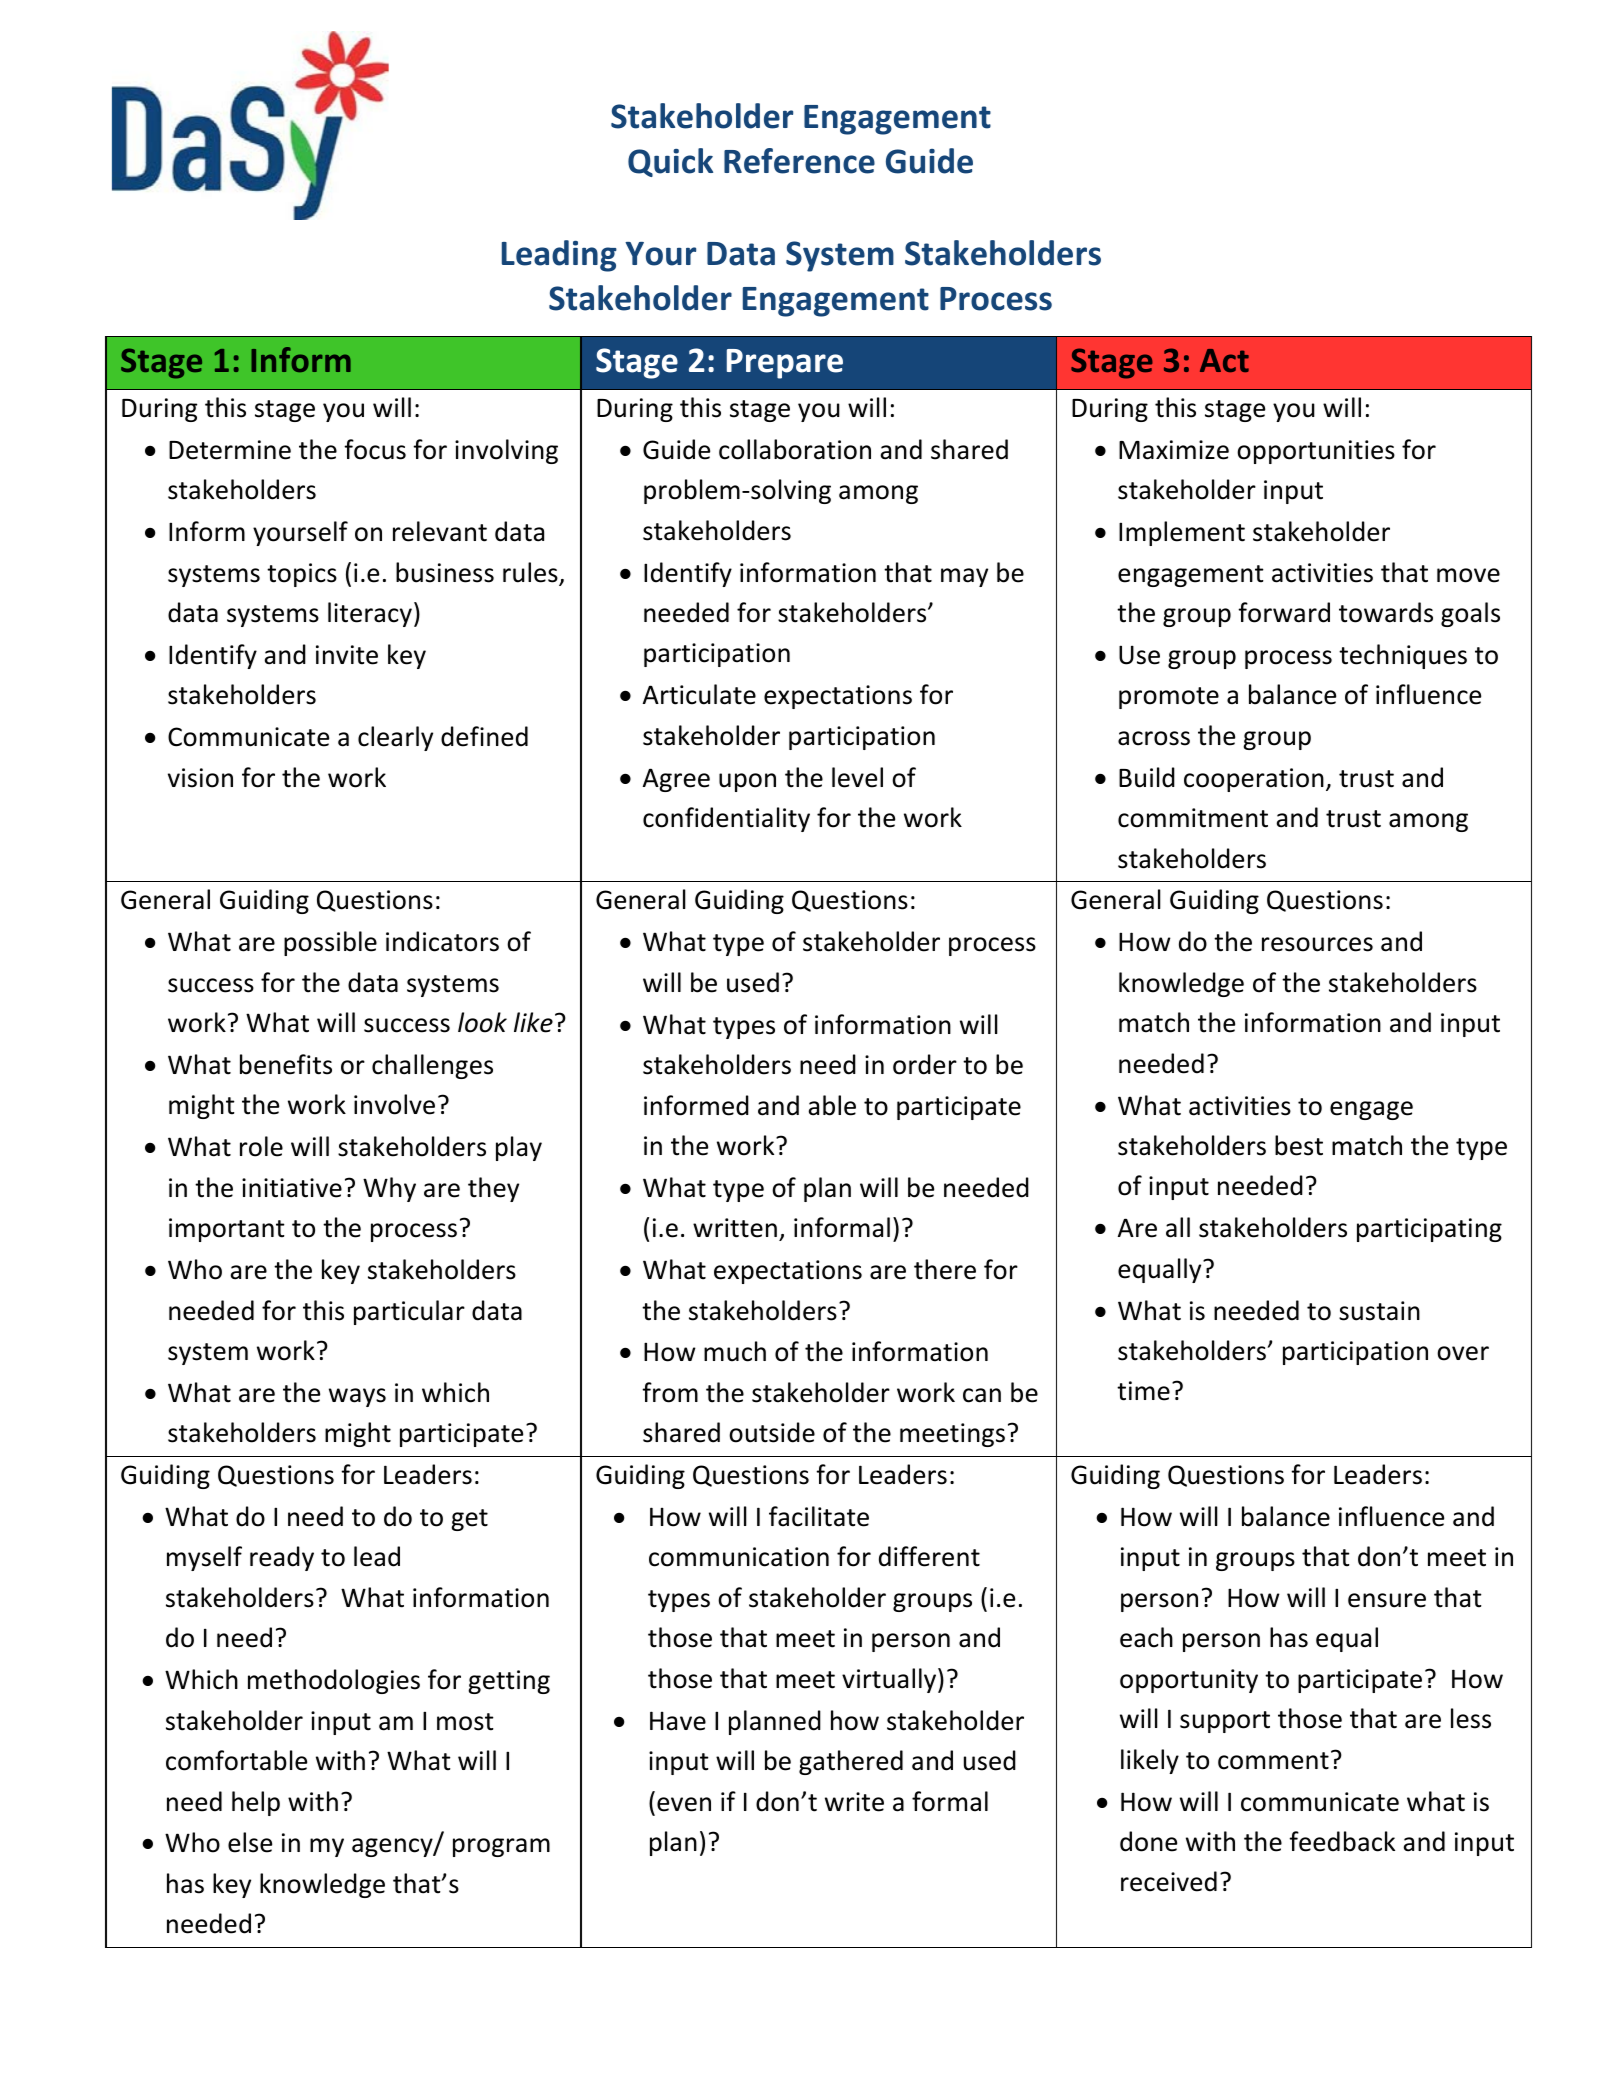 The width and height of the document is (1602, 2073). I want to click on write, so click(854, 1802).
